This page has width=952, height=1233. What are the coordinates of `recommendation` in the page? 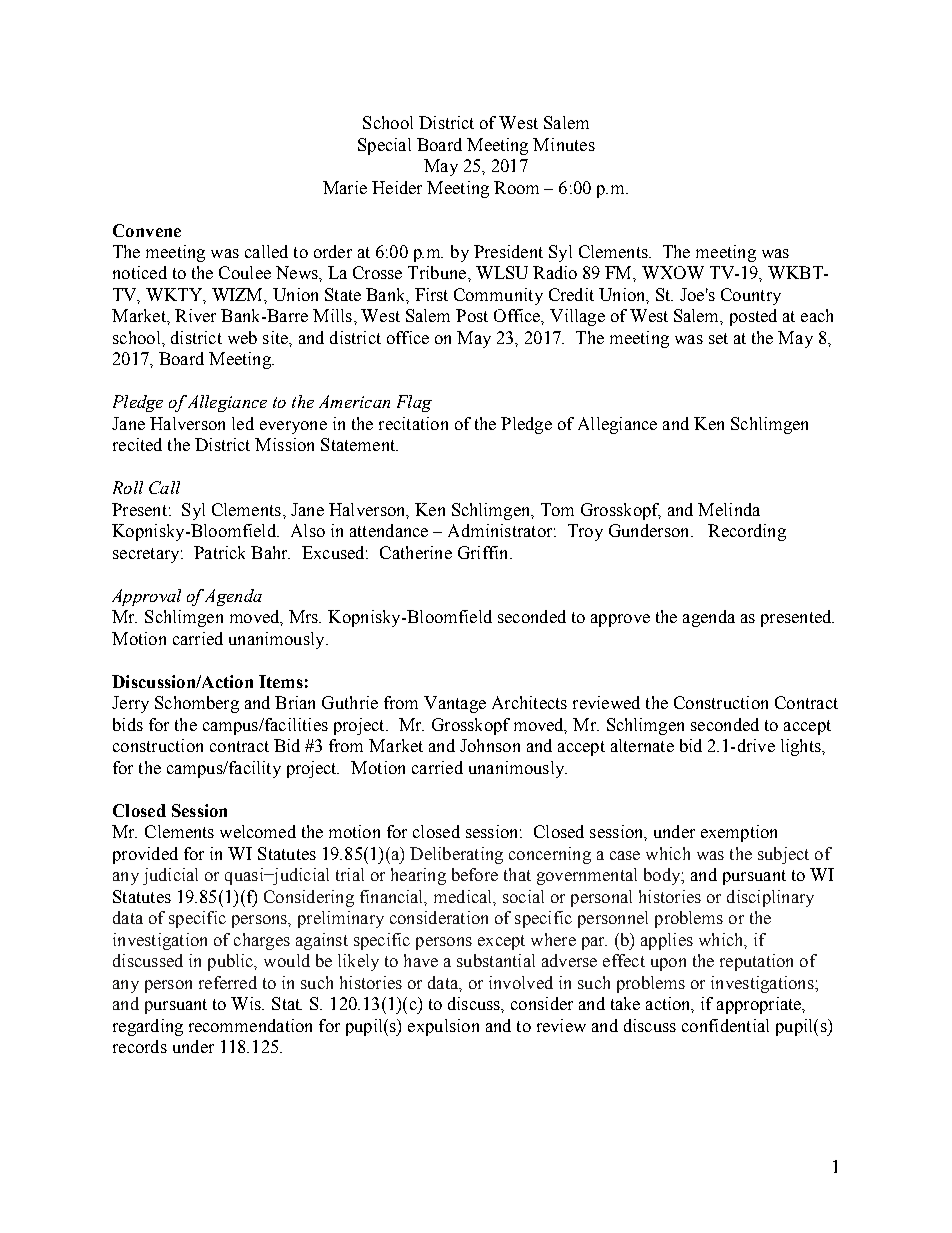 It's located at (250, 1025).
